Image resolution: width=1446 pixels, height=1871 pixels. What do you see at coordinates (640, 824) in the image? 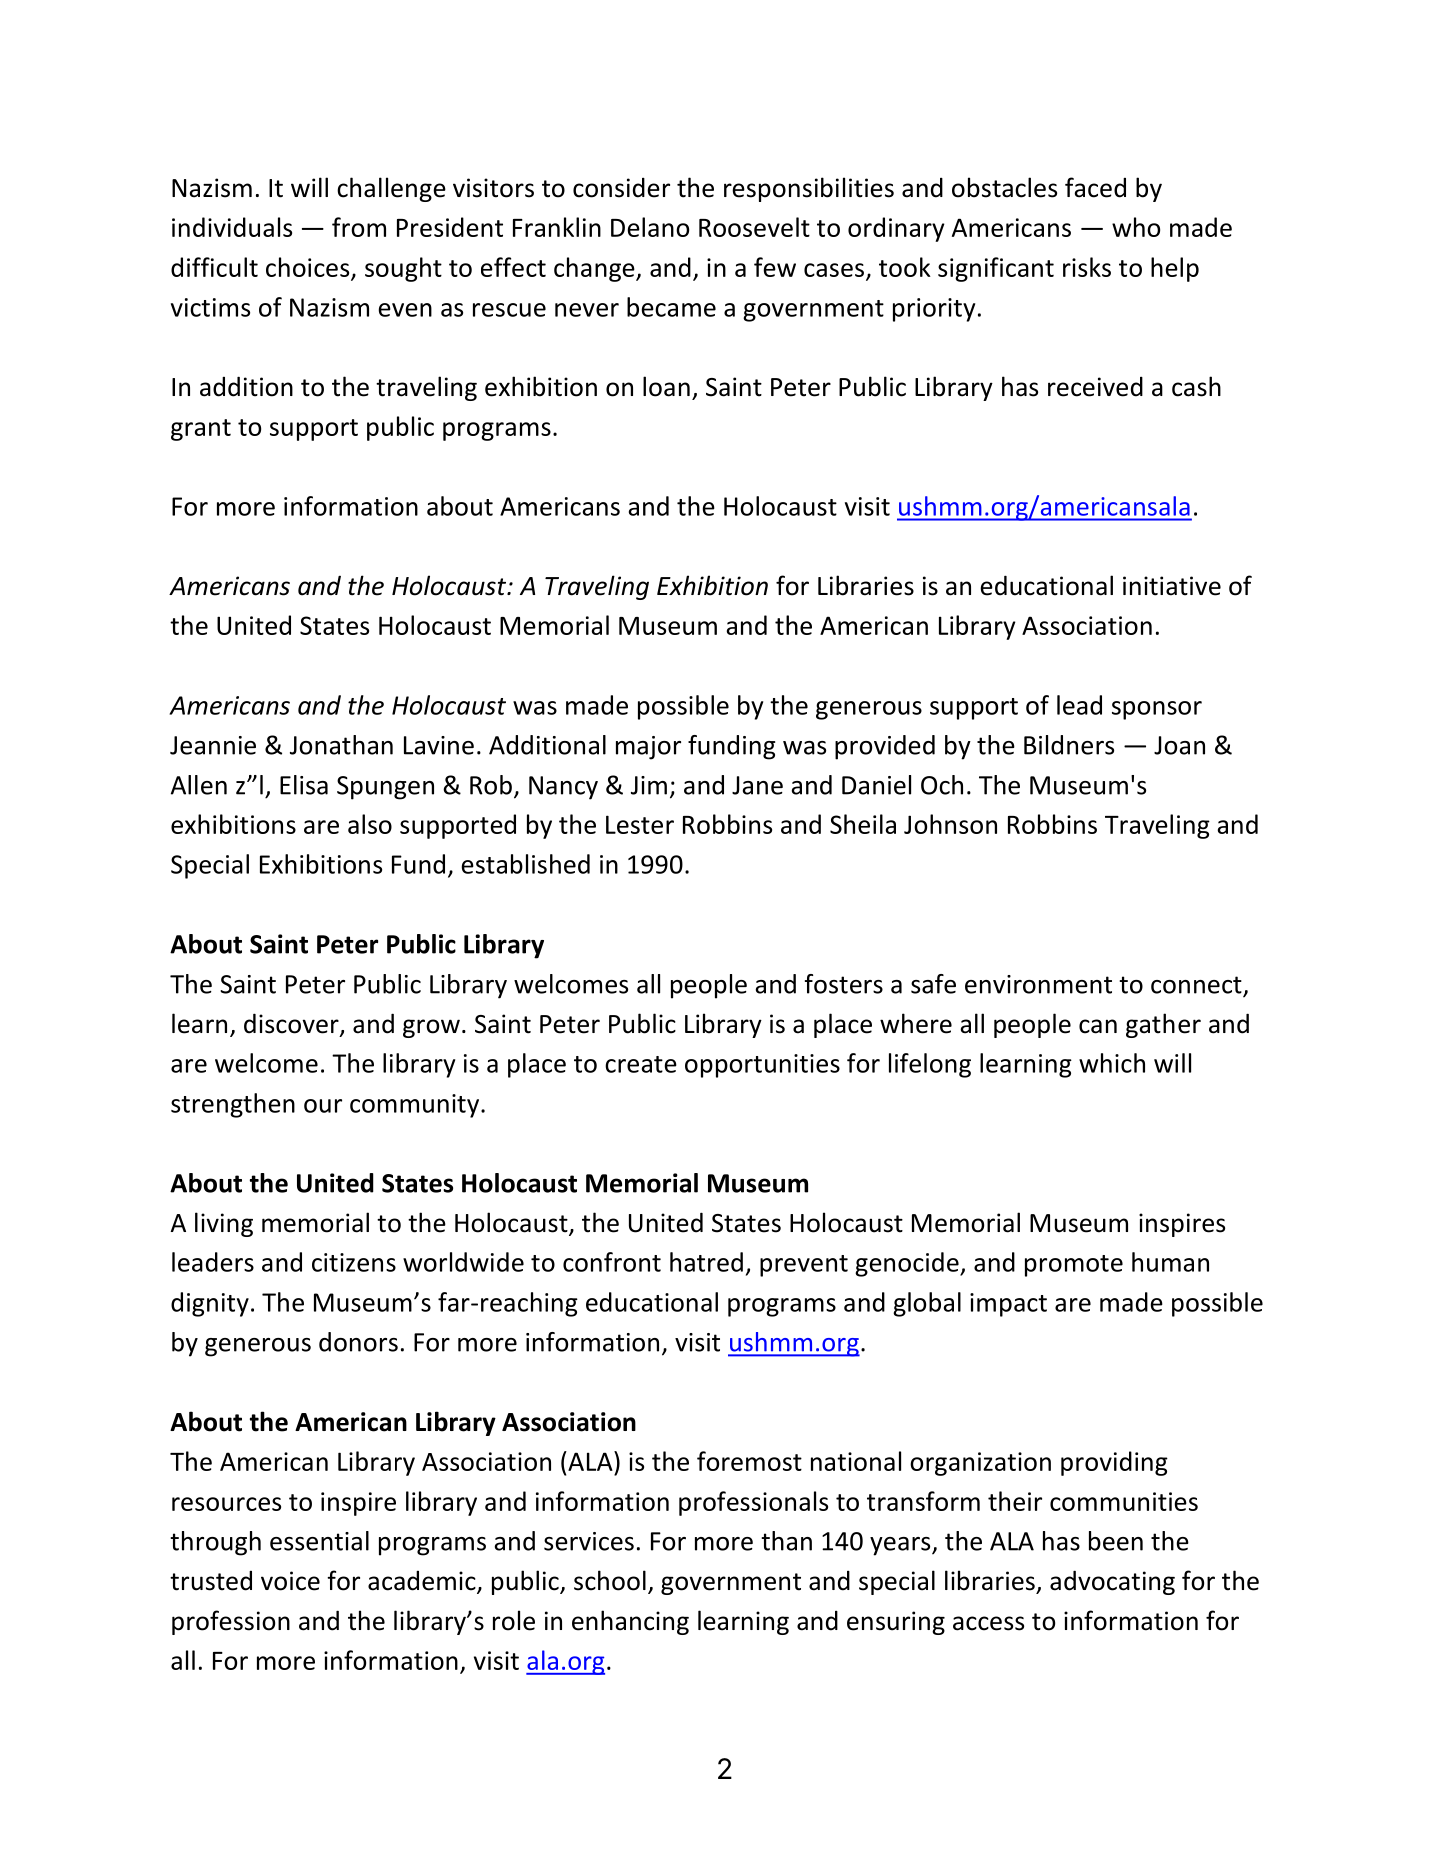
I see `Lester` at bounding box center [640, 824].
